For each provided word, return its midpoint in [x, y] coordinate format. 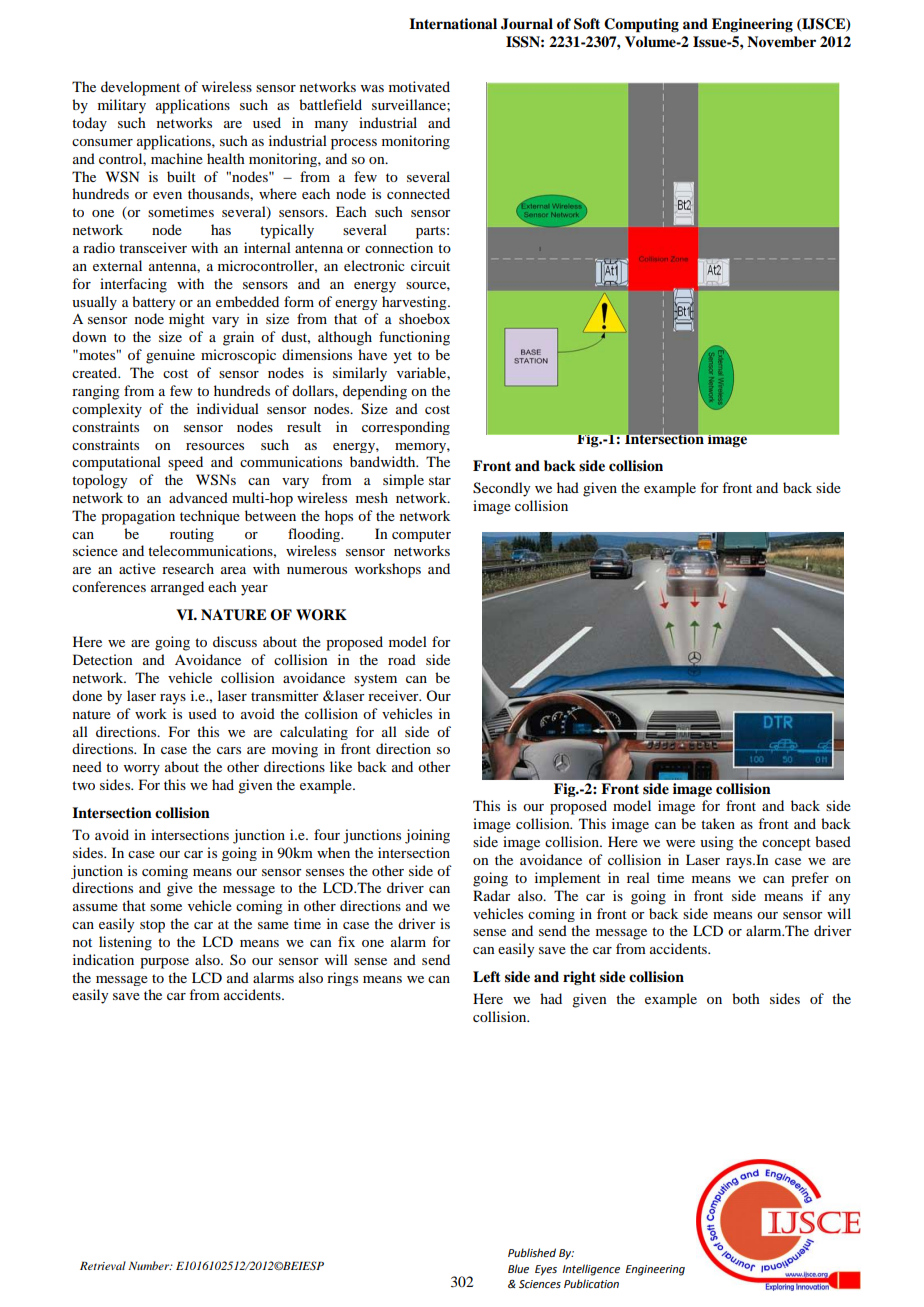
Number [150, 1265]
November [781, 41]
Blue [518, 1268]
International [453, 24]
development [140, 88]
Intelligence [591, 1270]
